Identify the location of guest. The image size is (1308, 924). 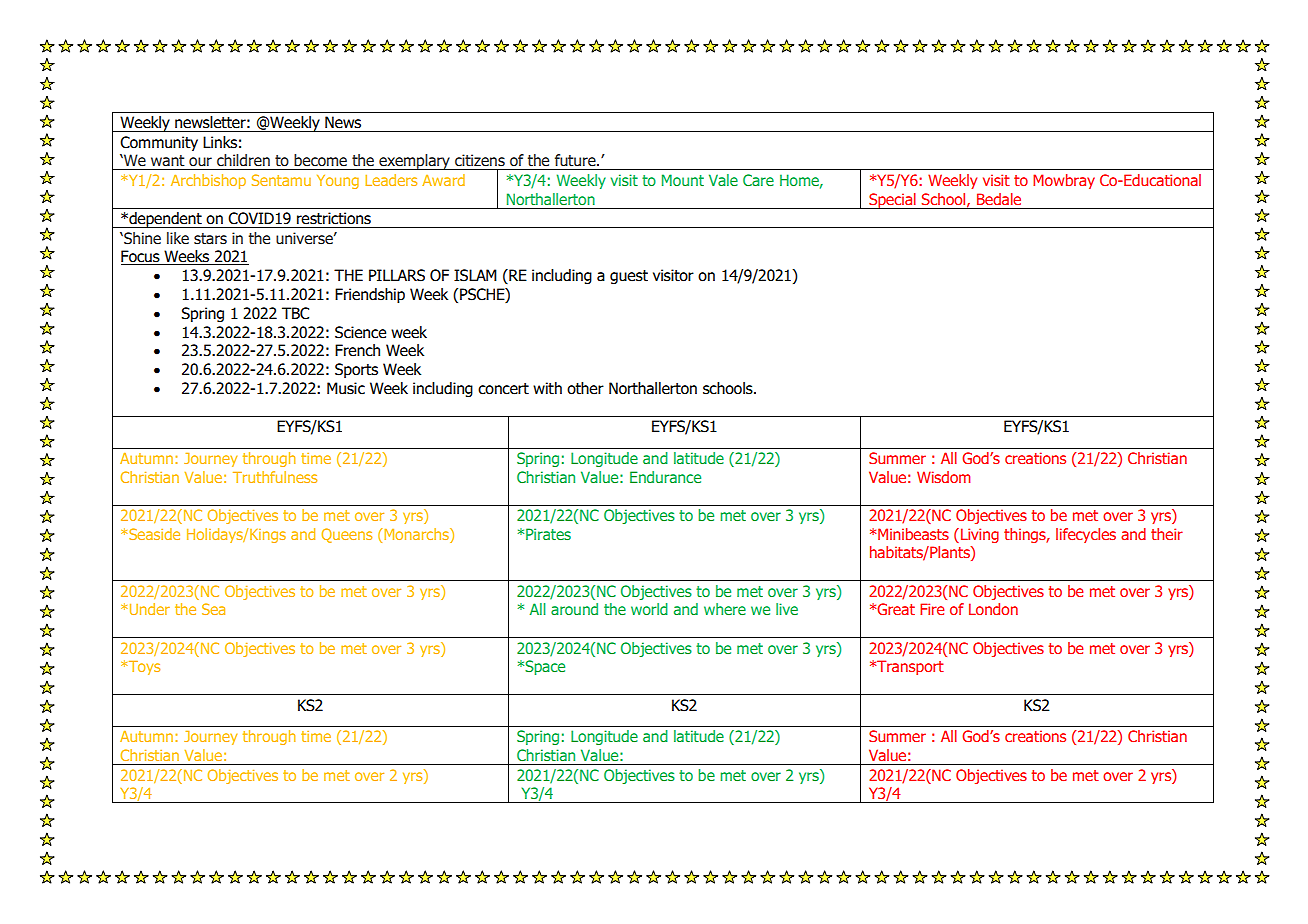
(629, 277).
